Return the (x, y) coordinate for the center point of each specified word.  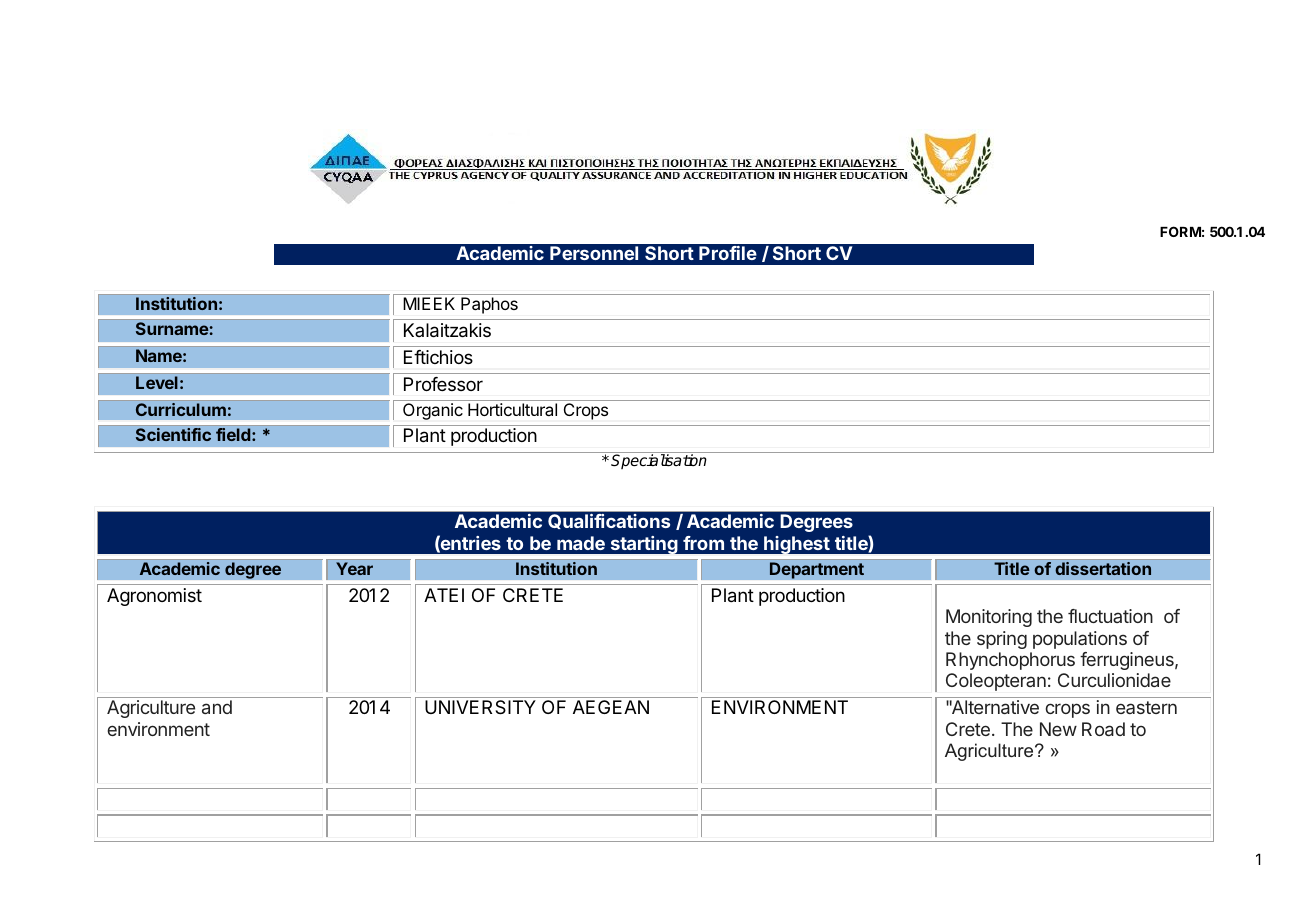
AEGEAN (611, 707)
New (1058, 729)
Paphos (489, 305)
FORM (1180, 231)
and (217, 707)
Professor (443, 384)
